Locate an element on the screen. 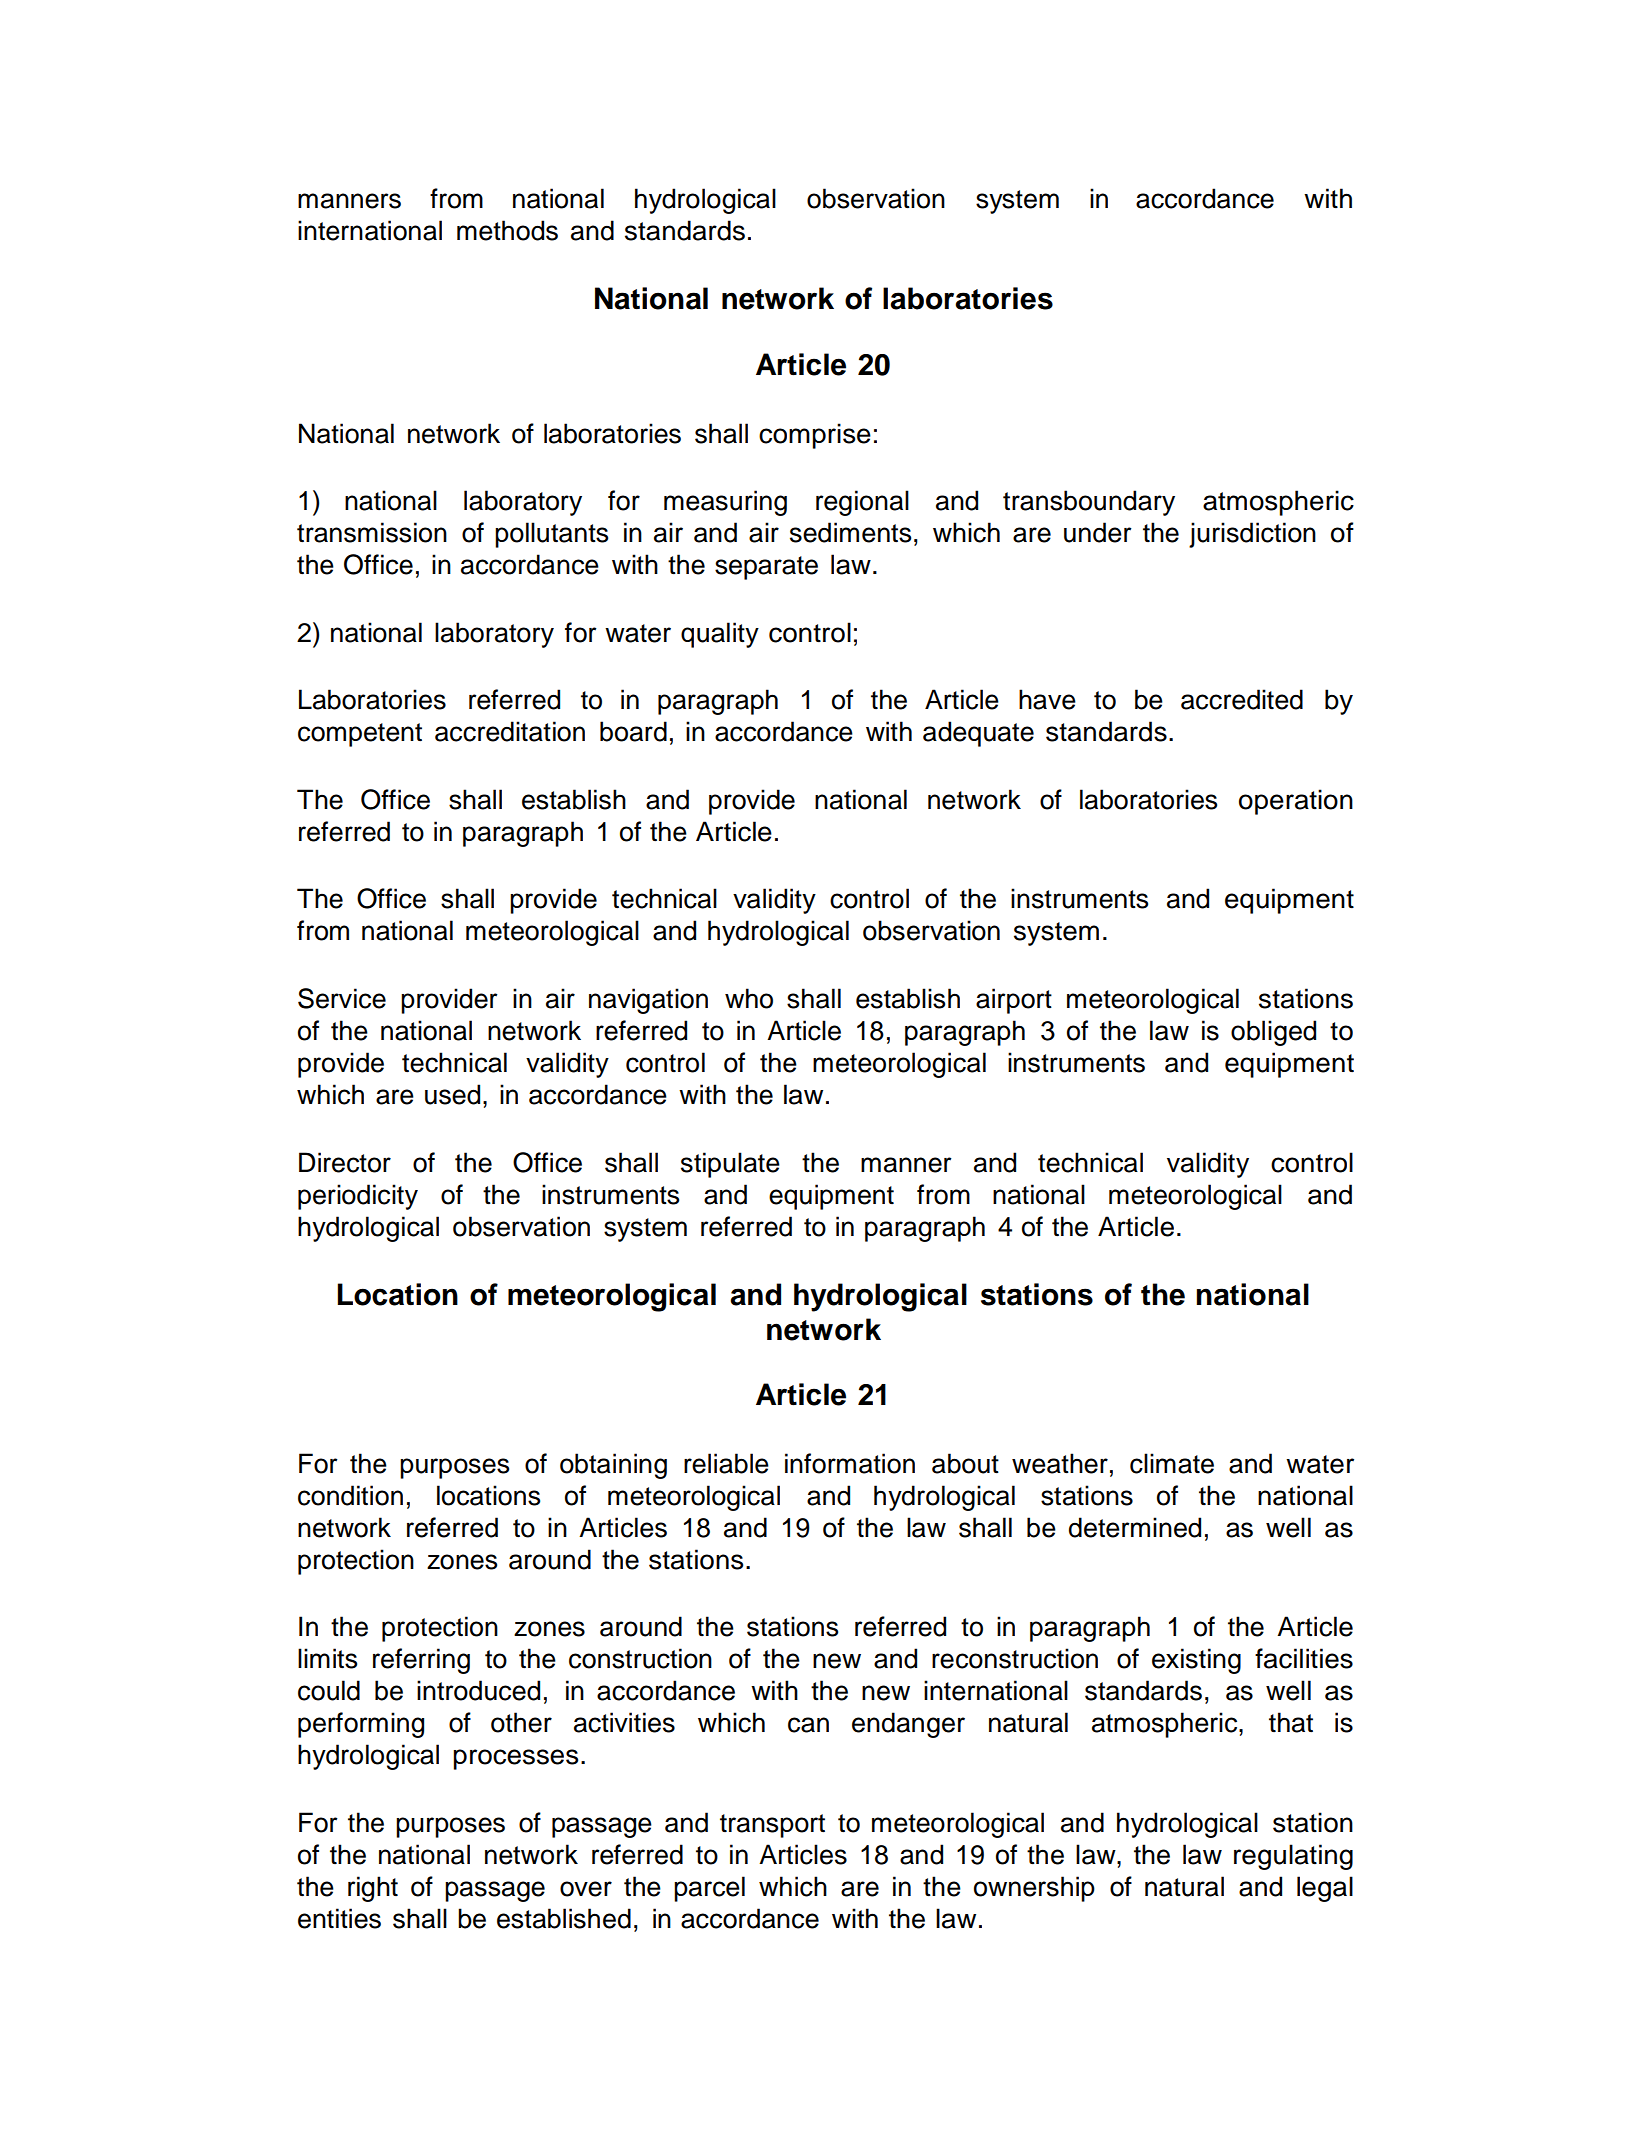 The width and height of the screenshot is (1646, 2131). used is located at coordinates (452, 1094).
